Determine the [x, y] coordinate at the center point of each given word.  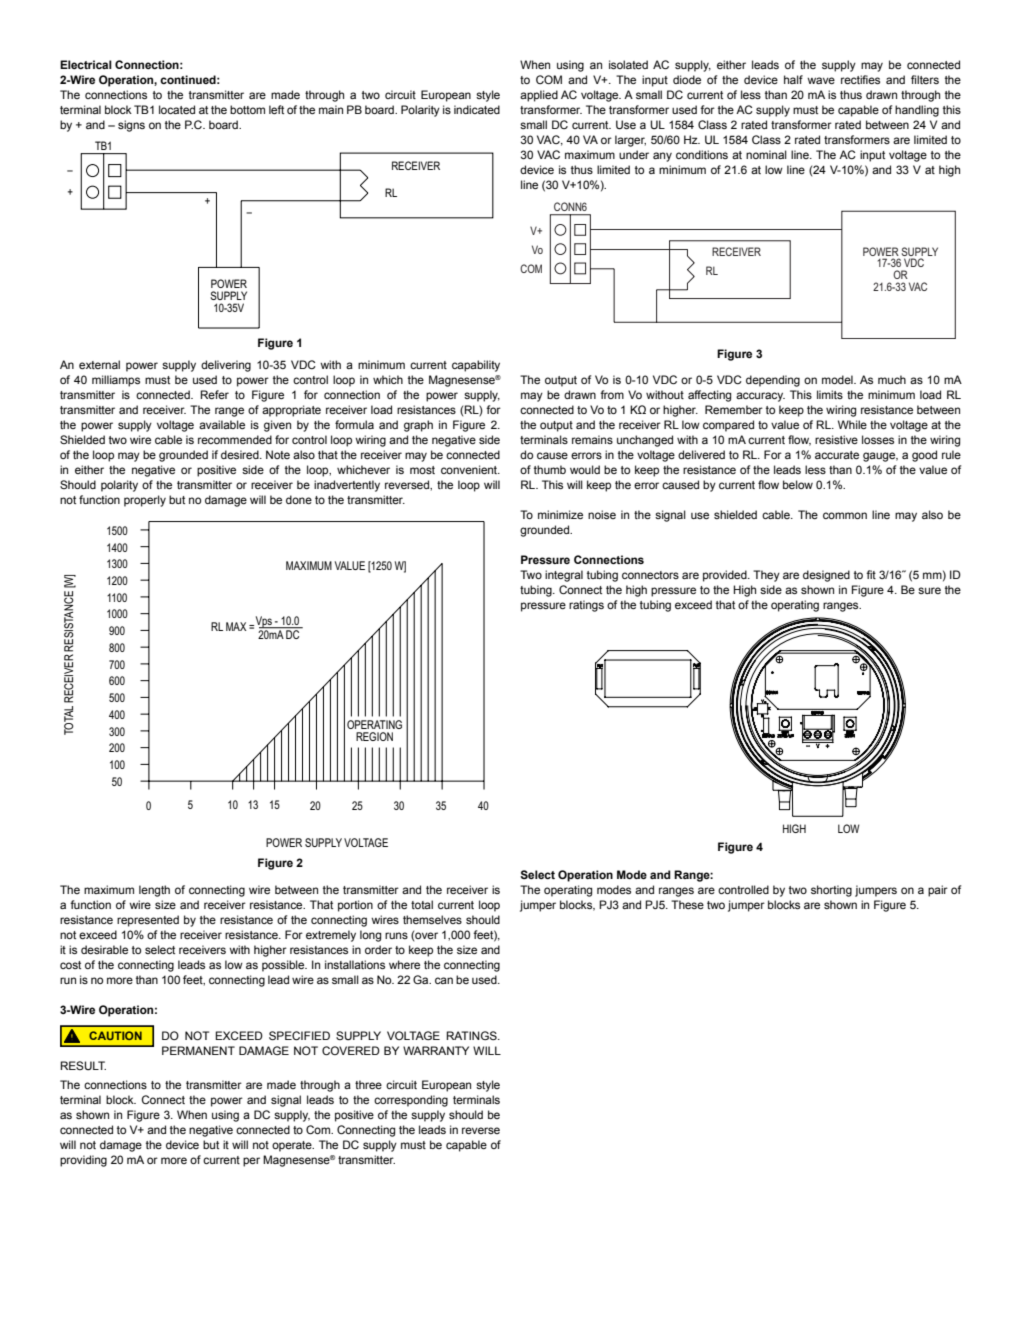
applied [539, 96]
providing [83, 1161]
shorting [831, 891]
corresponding [411, 1101]
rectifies [860, 79]
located [177, 109]
